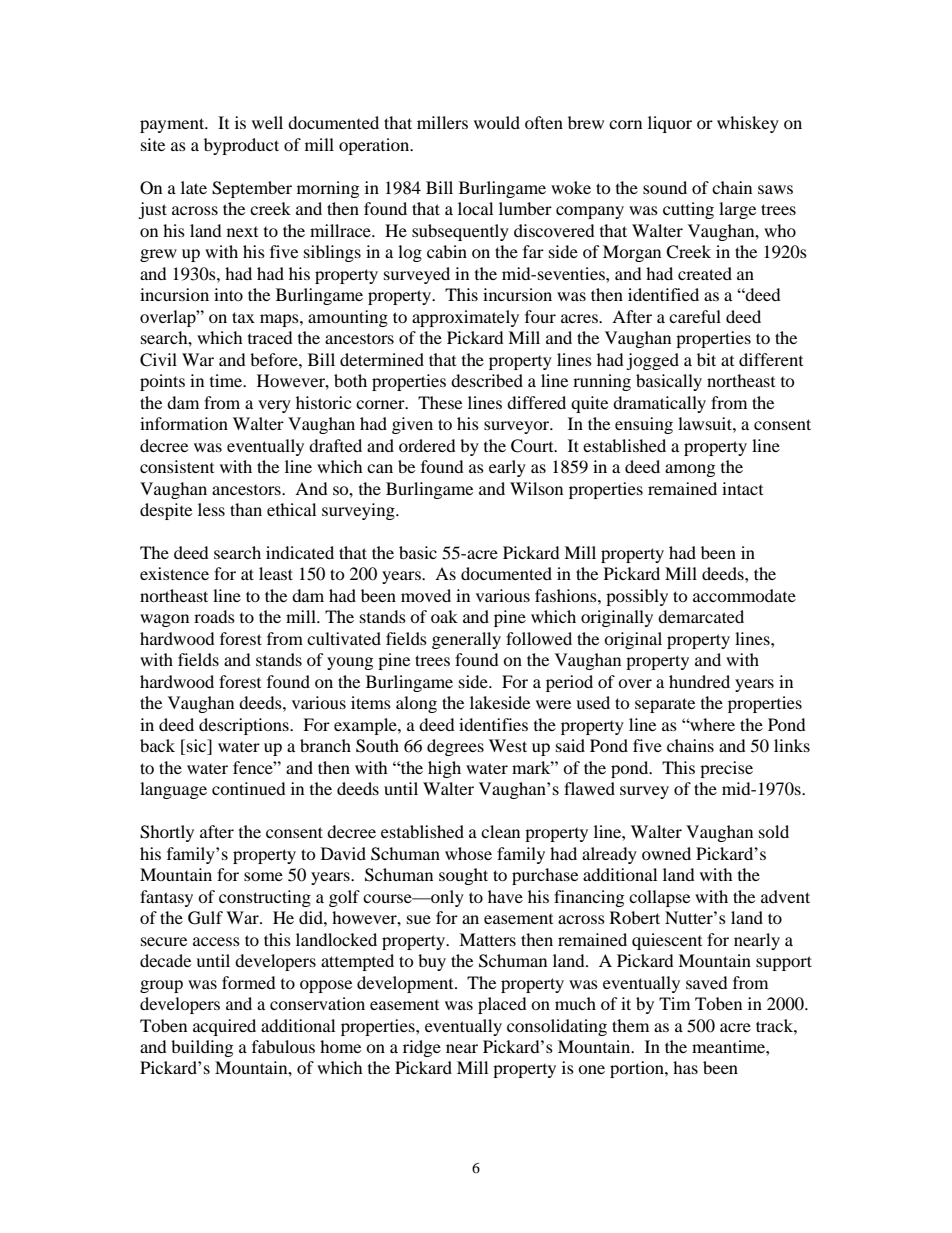  I want to click on precise, so click(726, 769).
